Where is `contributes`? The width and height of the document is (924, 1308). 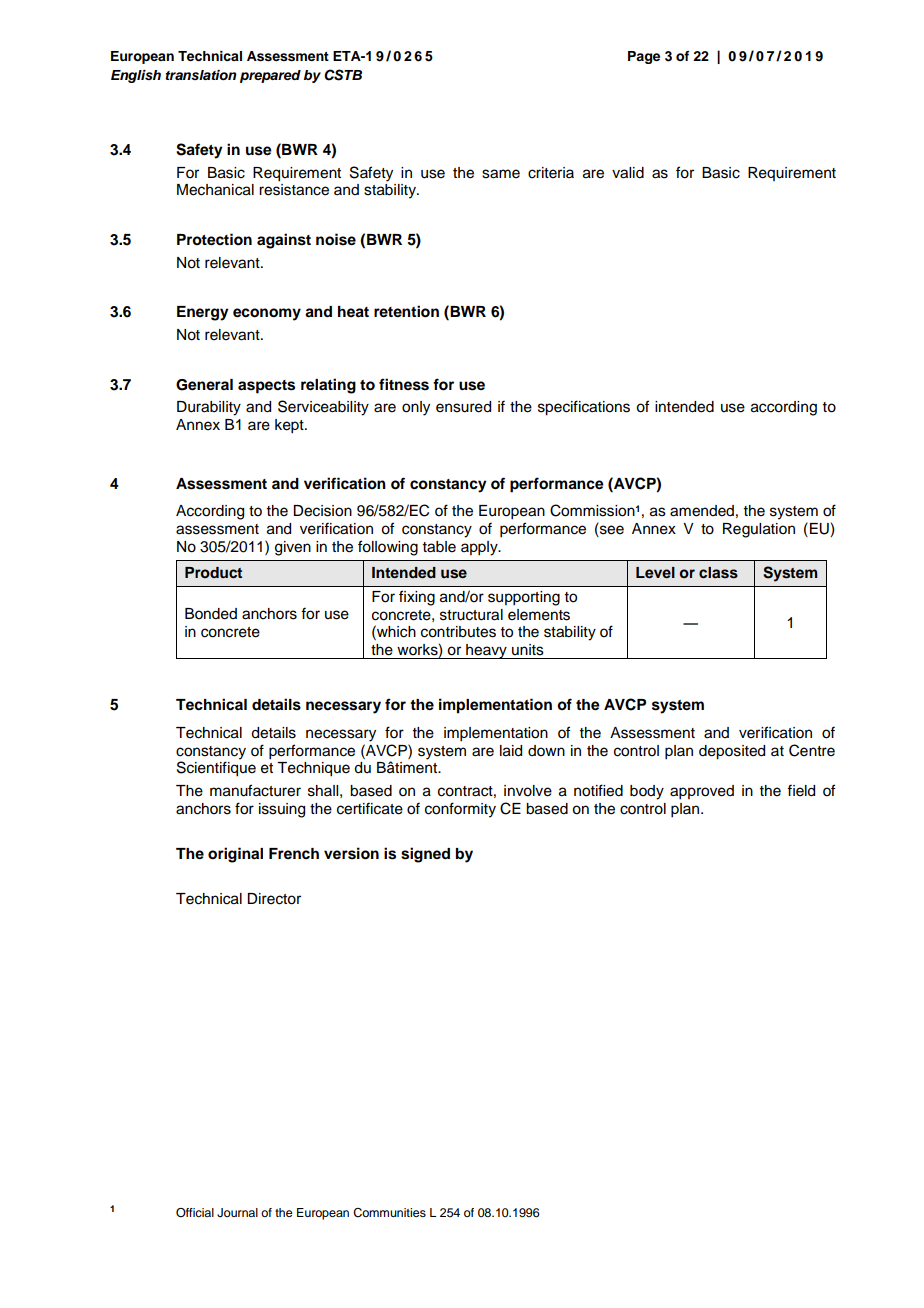
contributes is located at coordinates (458, 632).
